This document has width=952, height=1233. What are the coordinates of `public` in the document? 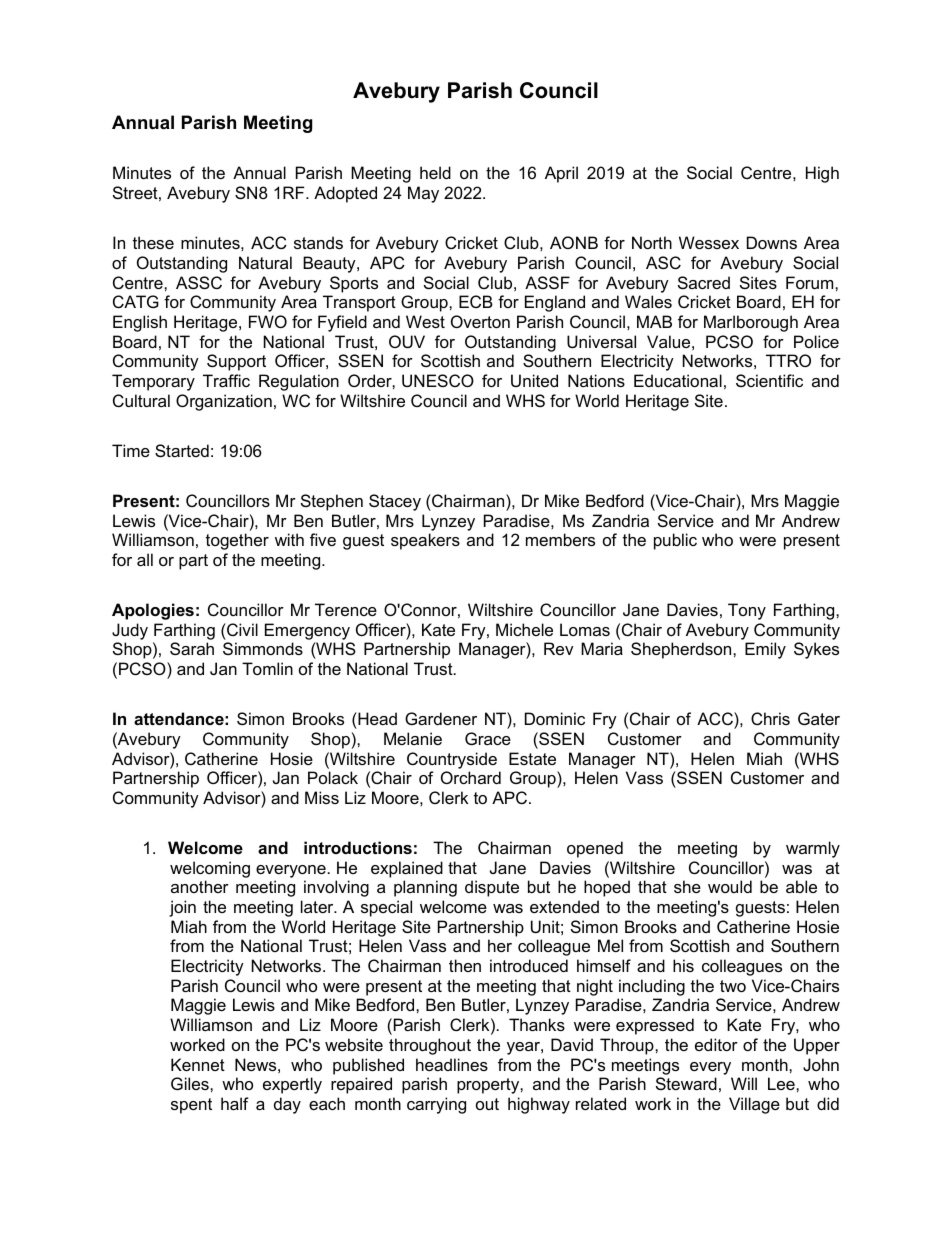 It's located at (675, 541).
